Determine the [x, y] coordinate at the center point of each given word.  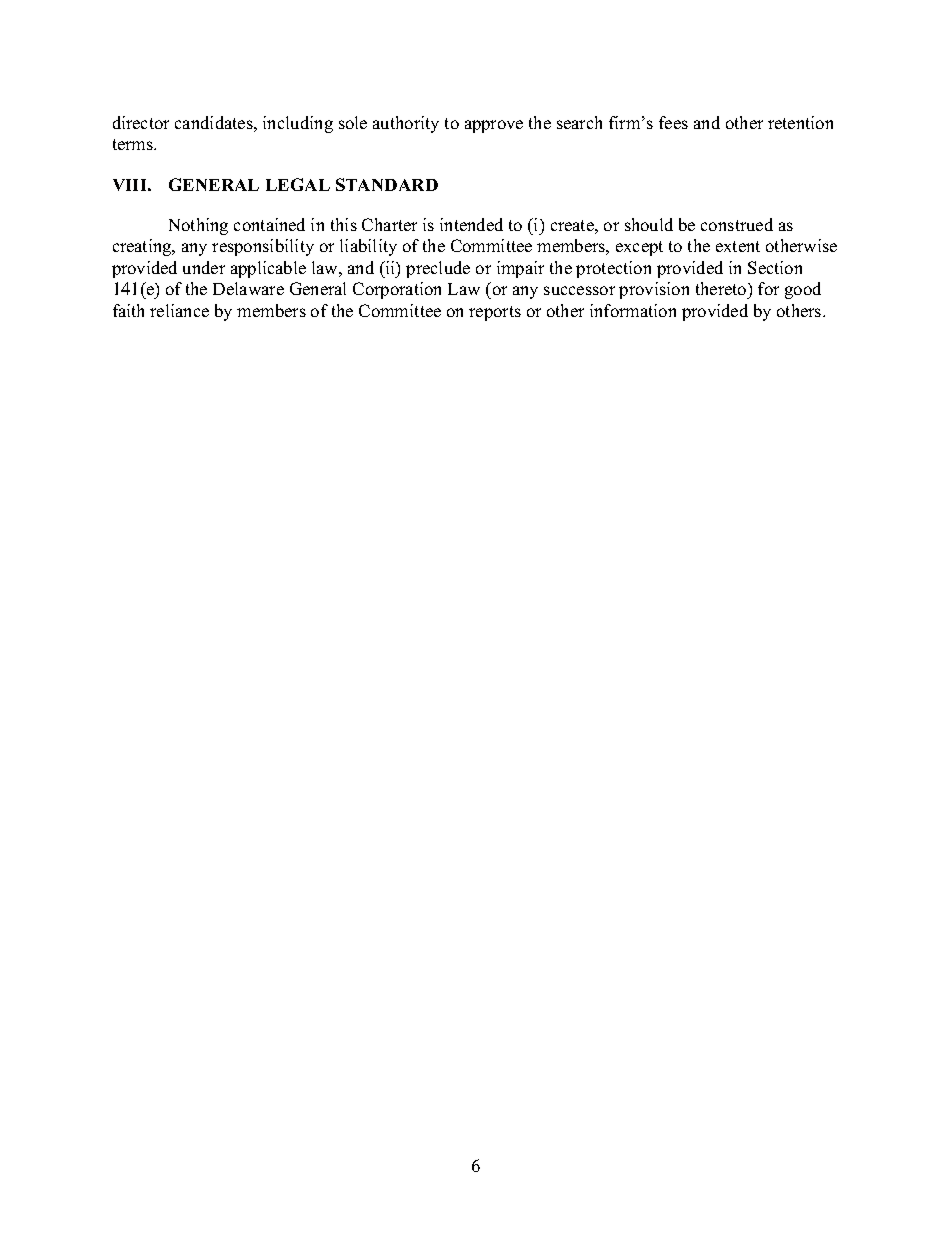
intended [471, 224]
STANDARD [387, 184]
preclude [438, 269]
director [141, 122]
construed [737, 224]
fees [673, 122]
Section [775, 267]
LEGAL [298, 184]
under [204, 267]
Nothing [198, 226]
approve [494, 126]
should [649, 224]
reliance [179, 310]
